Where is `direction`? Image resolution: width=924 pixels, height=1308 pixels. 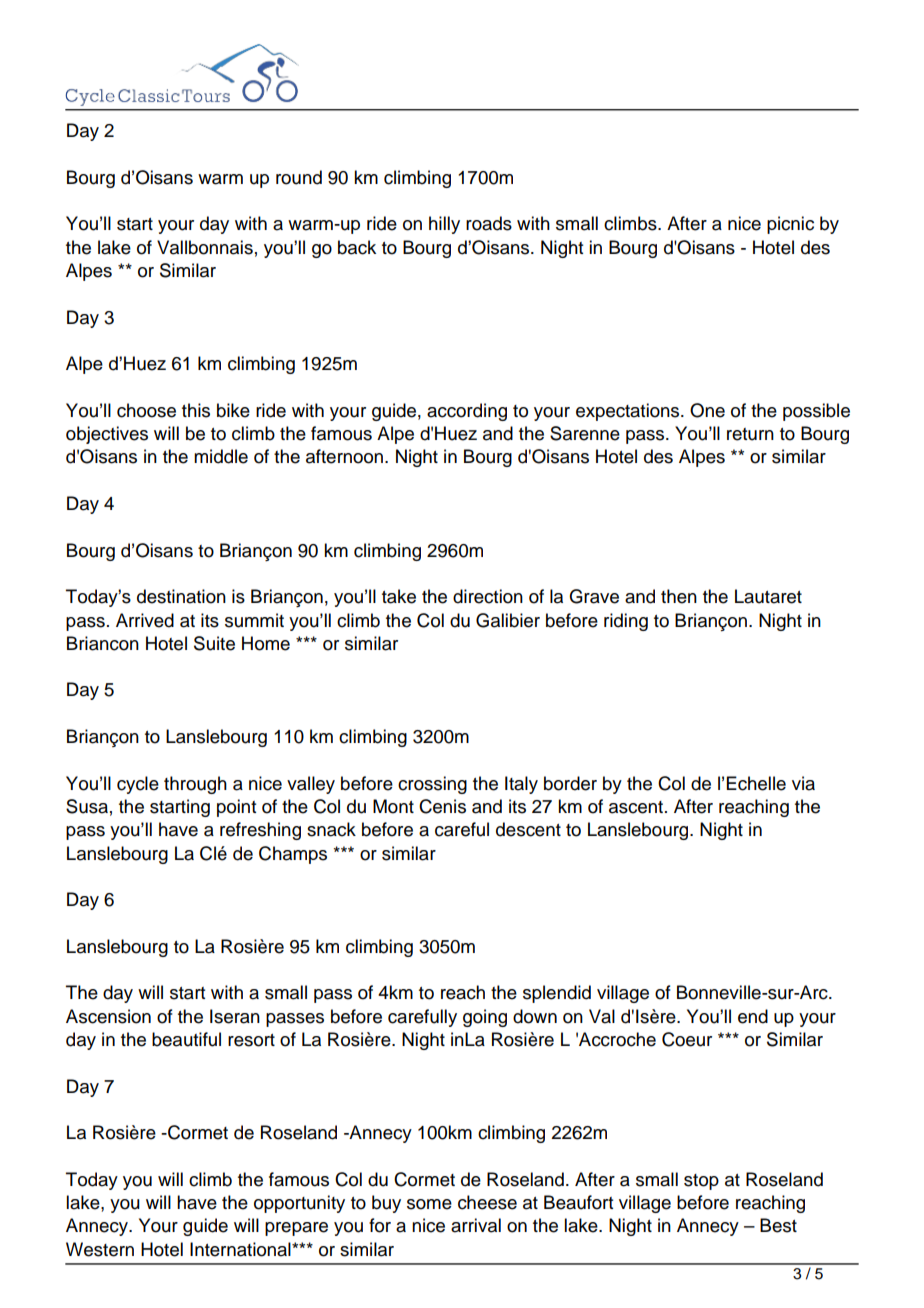 direction is located at coordinates (488, 596).
